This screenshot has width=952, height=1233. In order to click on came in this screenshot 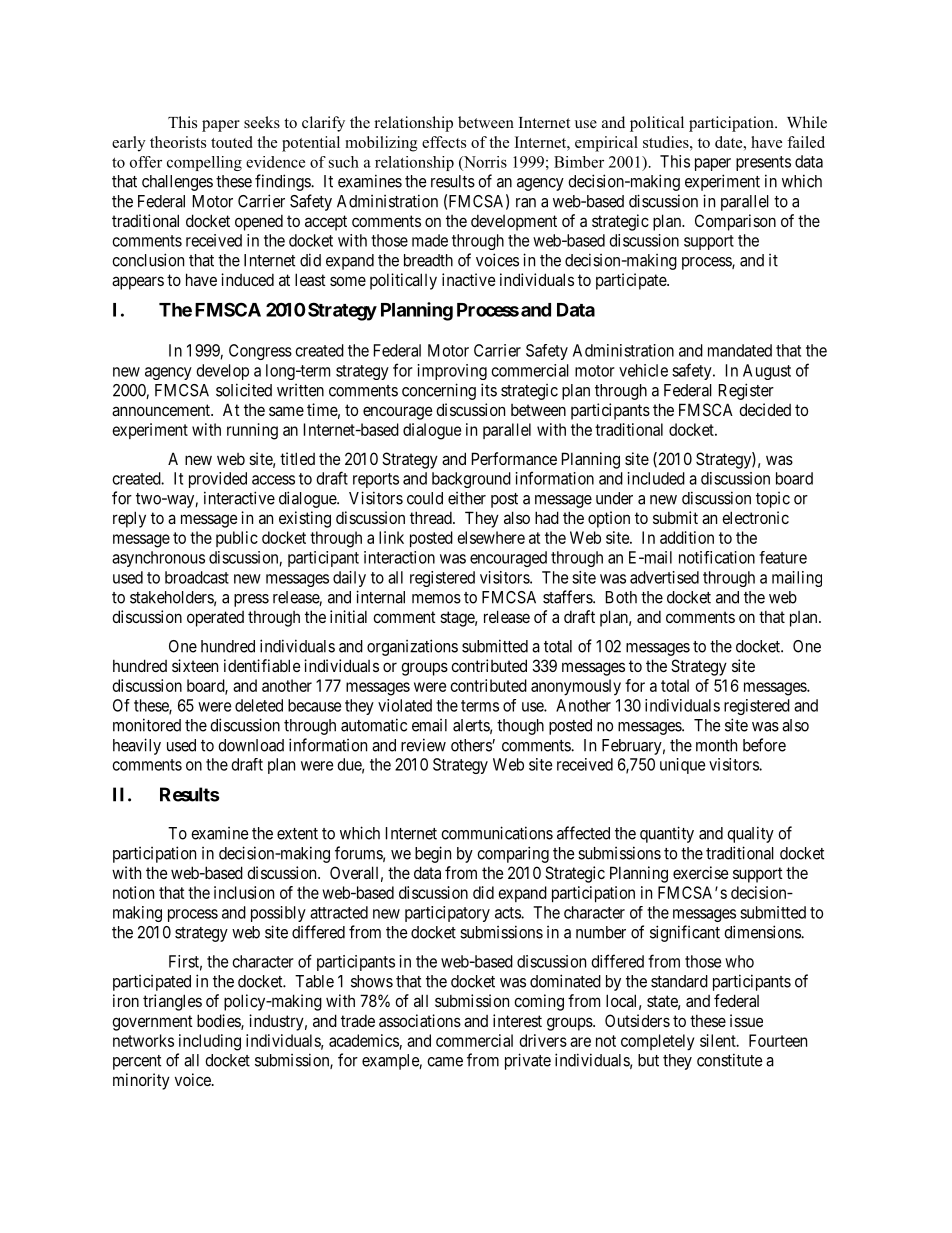, I will do `click(445, 1062)`.
